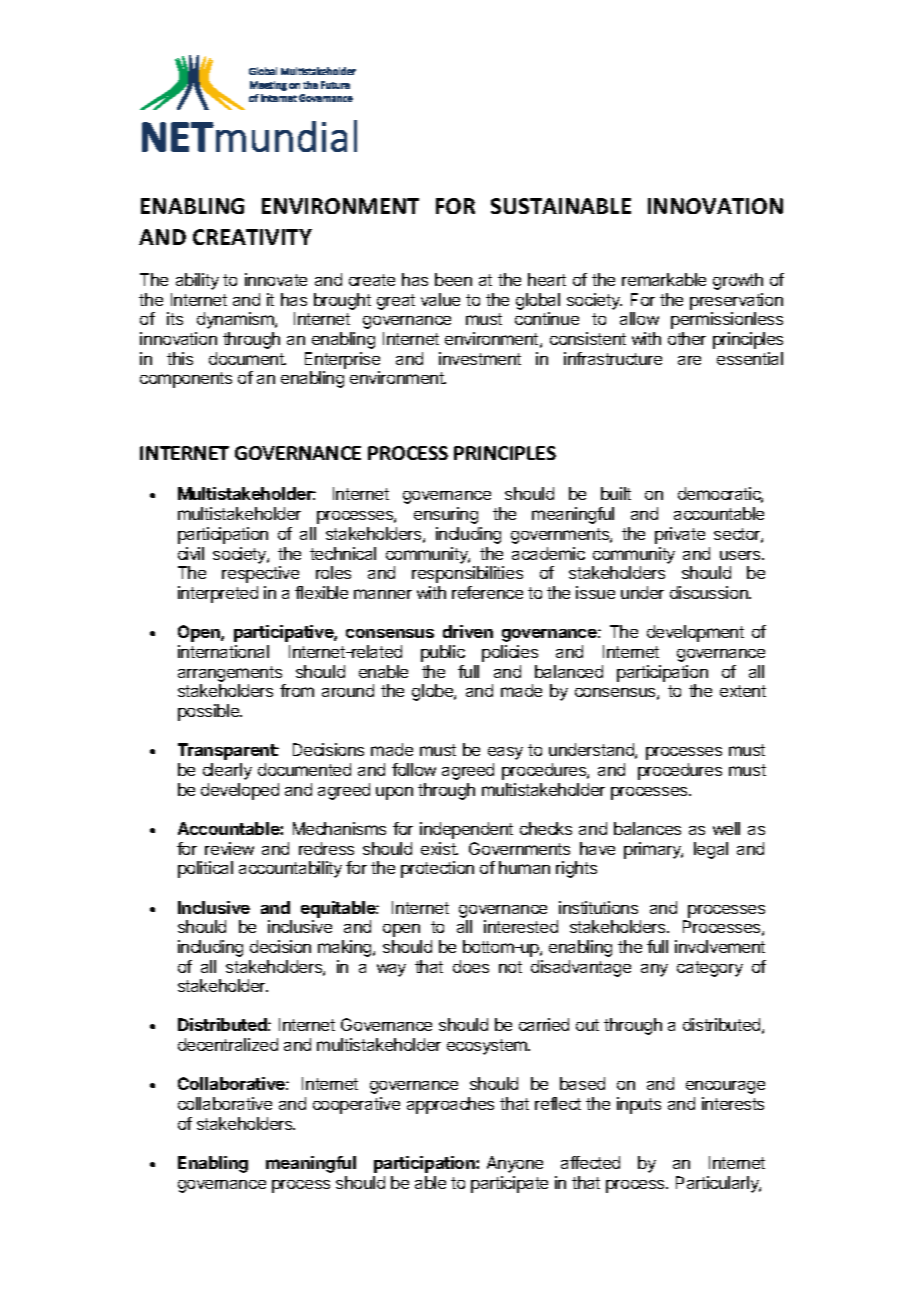  I want to click on Anyone, so click(515, 1164).
